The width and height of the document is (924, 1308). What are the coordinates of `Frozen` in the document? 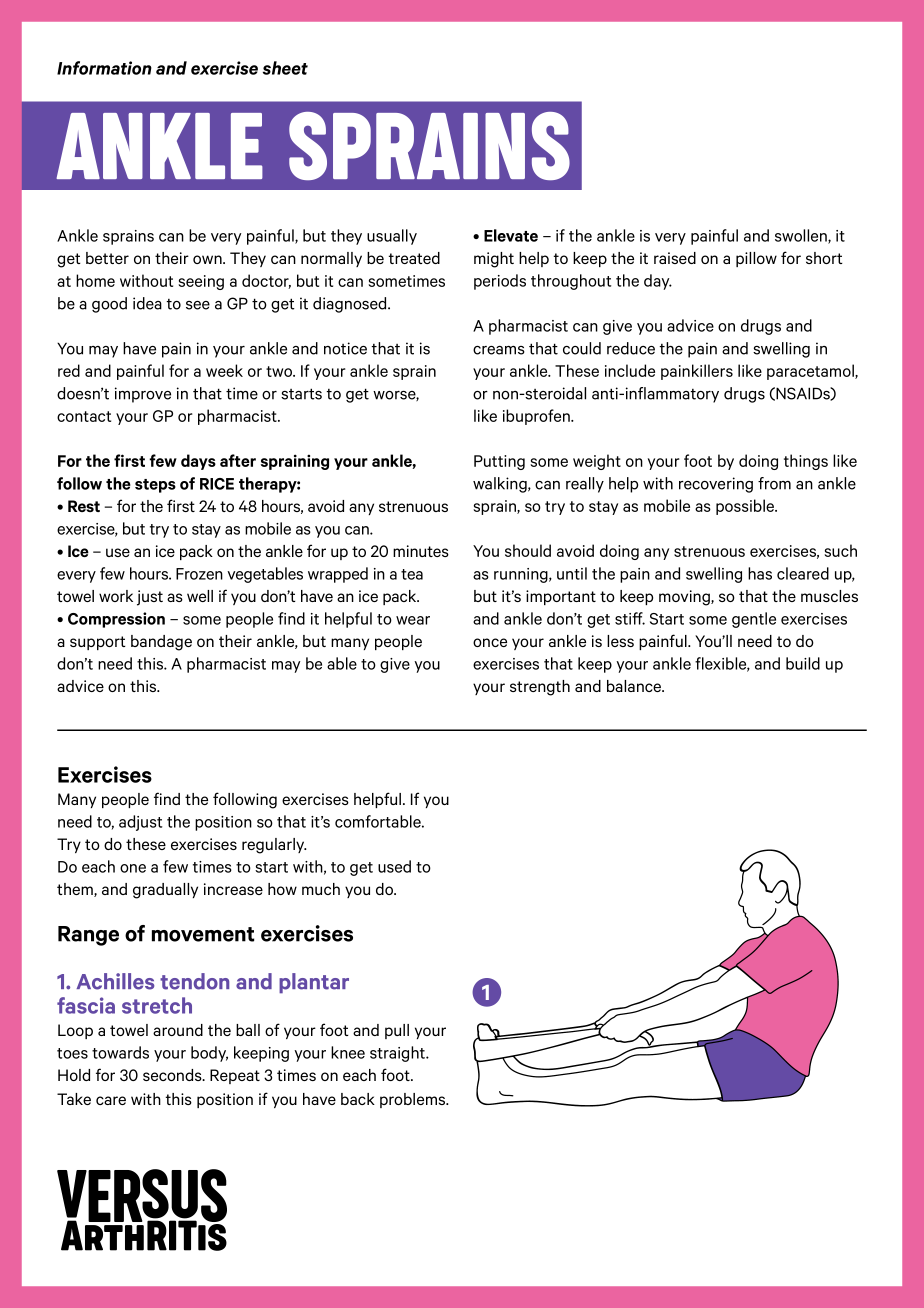 It's located at (199, 574).
